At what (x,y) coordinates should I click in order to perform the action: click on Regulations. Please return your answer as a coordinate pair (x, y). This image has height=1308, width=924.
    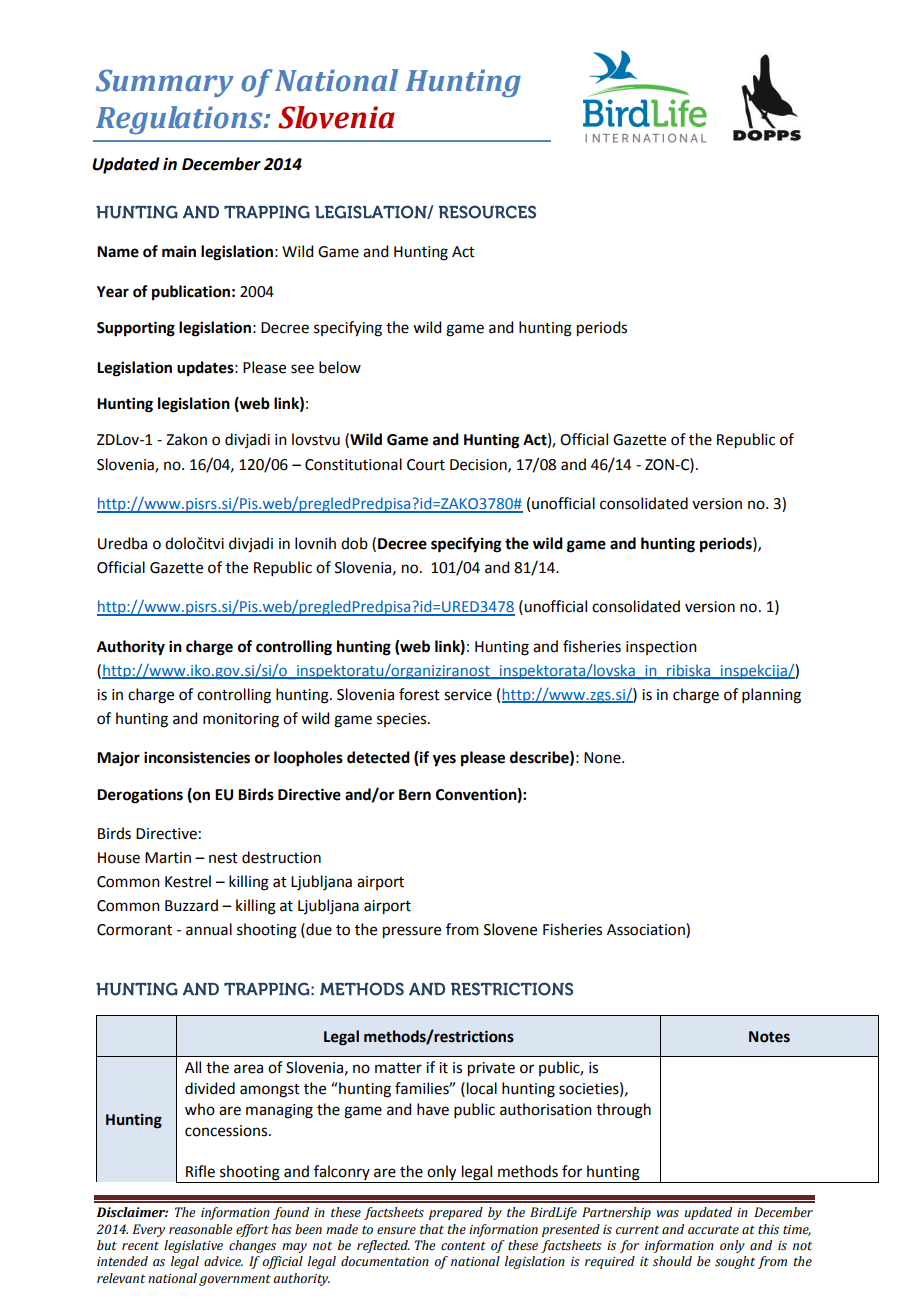
    Looking at the image, I should click on (180, 120).
